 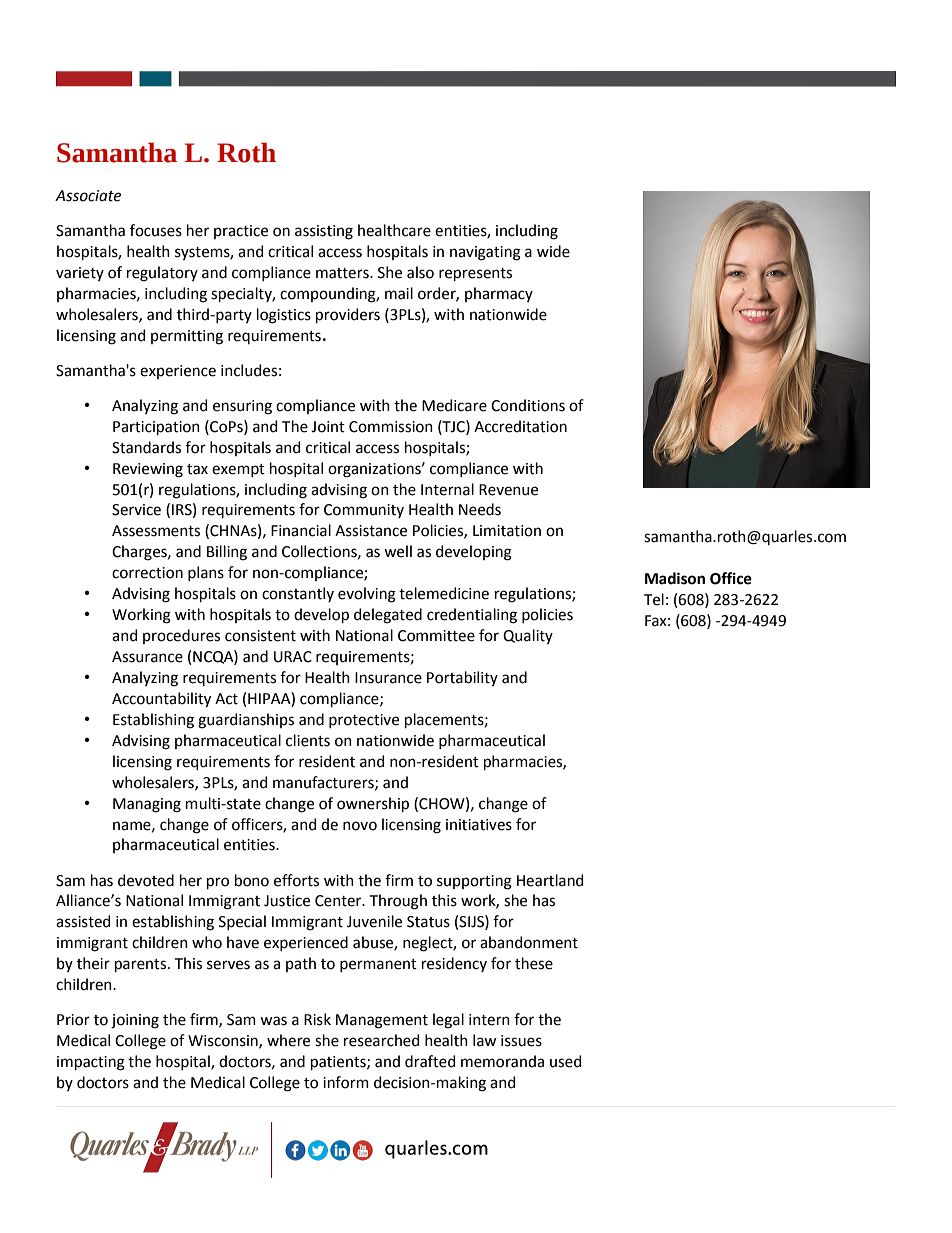 I want to click on navigating, so click(x=485, y=253).
